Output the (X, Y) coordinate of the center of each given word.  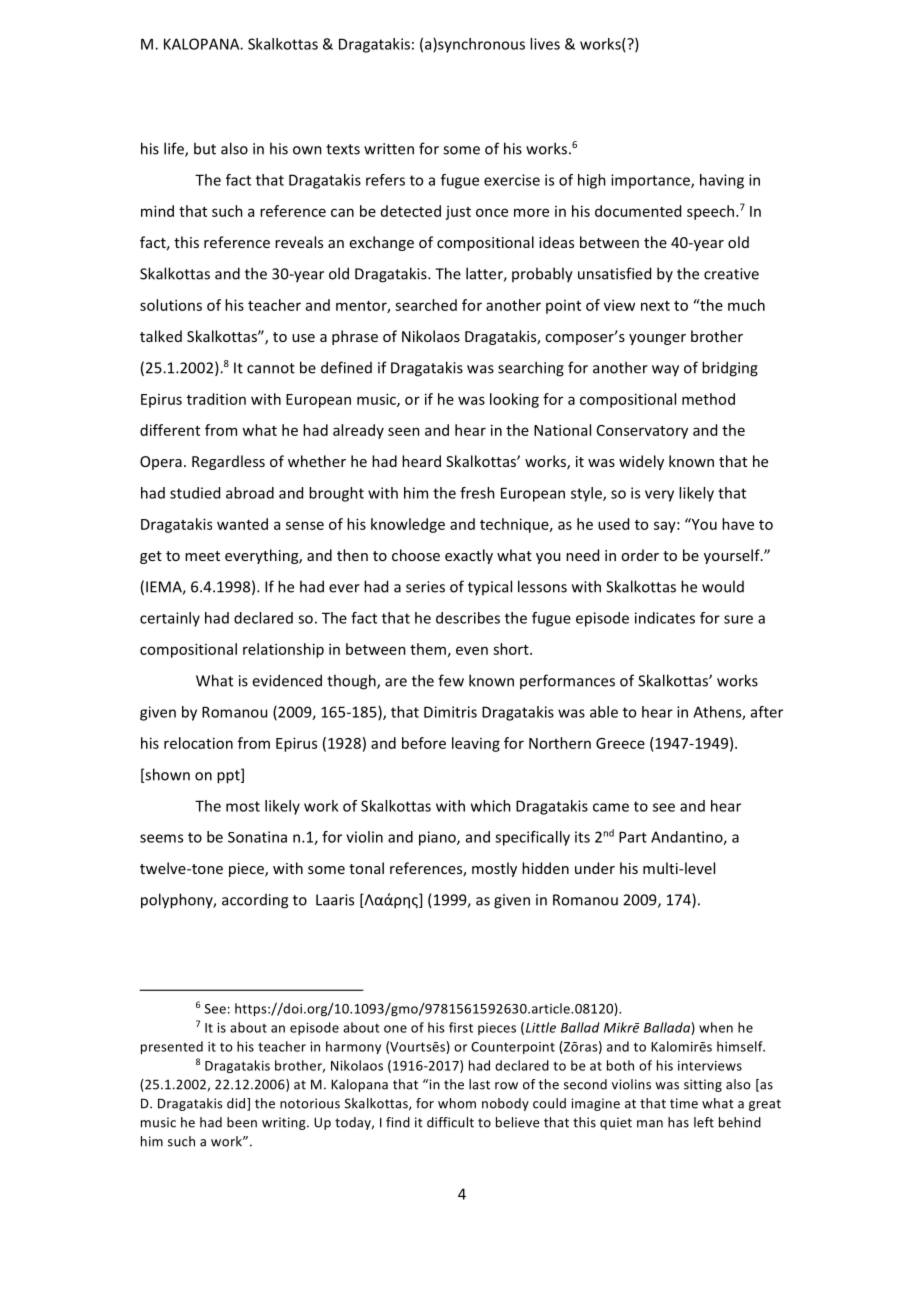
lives (545, 44)
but (205, 148)
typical (490, 587)
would (723, 586)
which (491, 806)
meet (202, 556)
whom (457, 1103)
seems (161, 838)
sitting (703, 1085)
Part (633, 837)
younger (657, 339)
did (237, 1104)
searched (426, 305)
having (722, 181)
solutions (171, 305)
